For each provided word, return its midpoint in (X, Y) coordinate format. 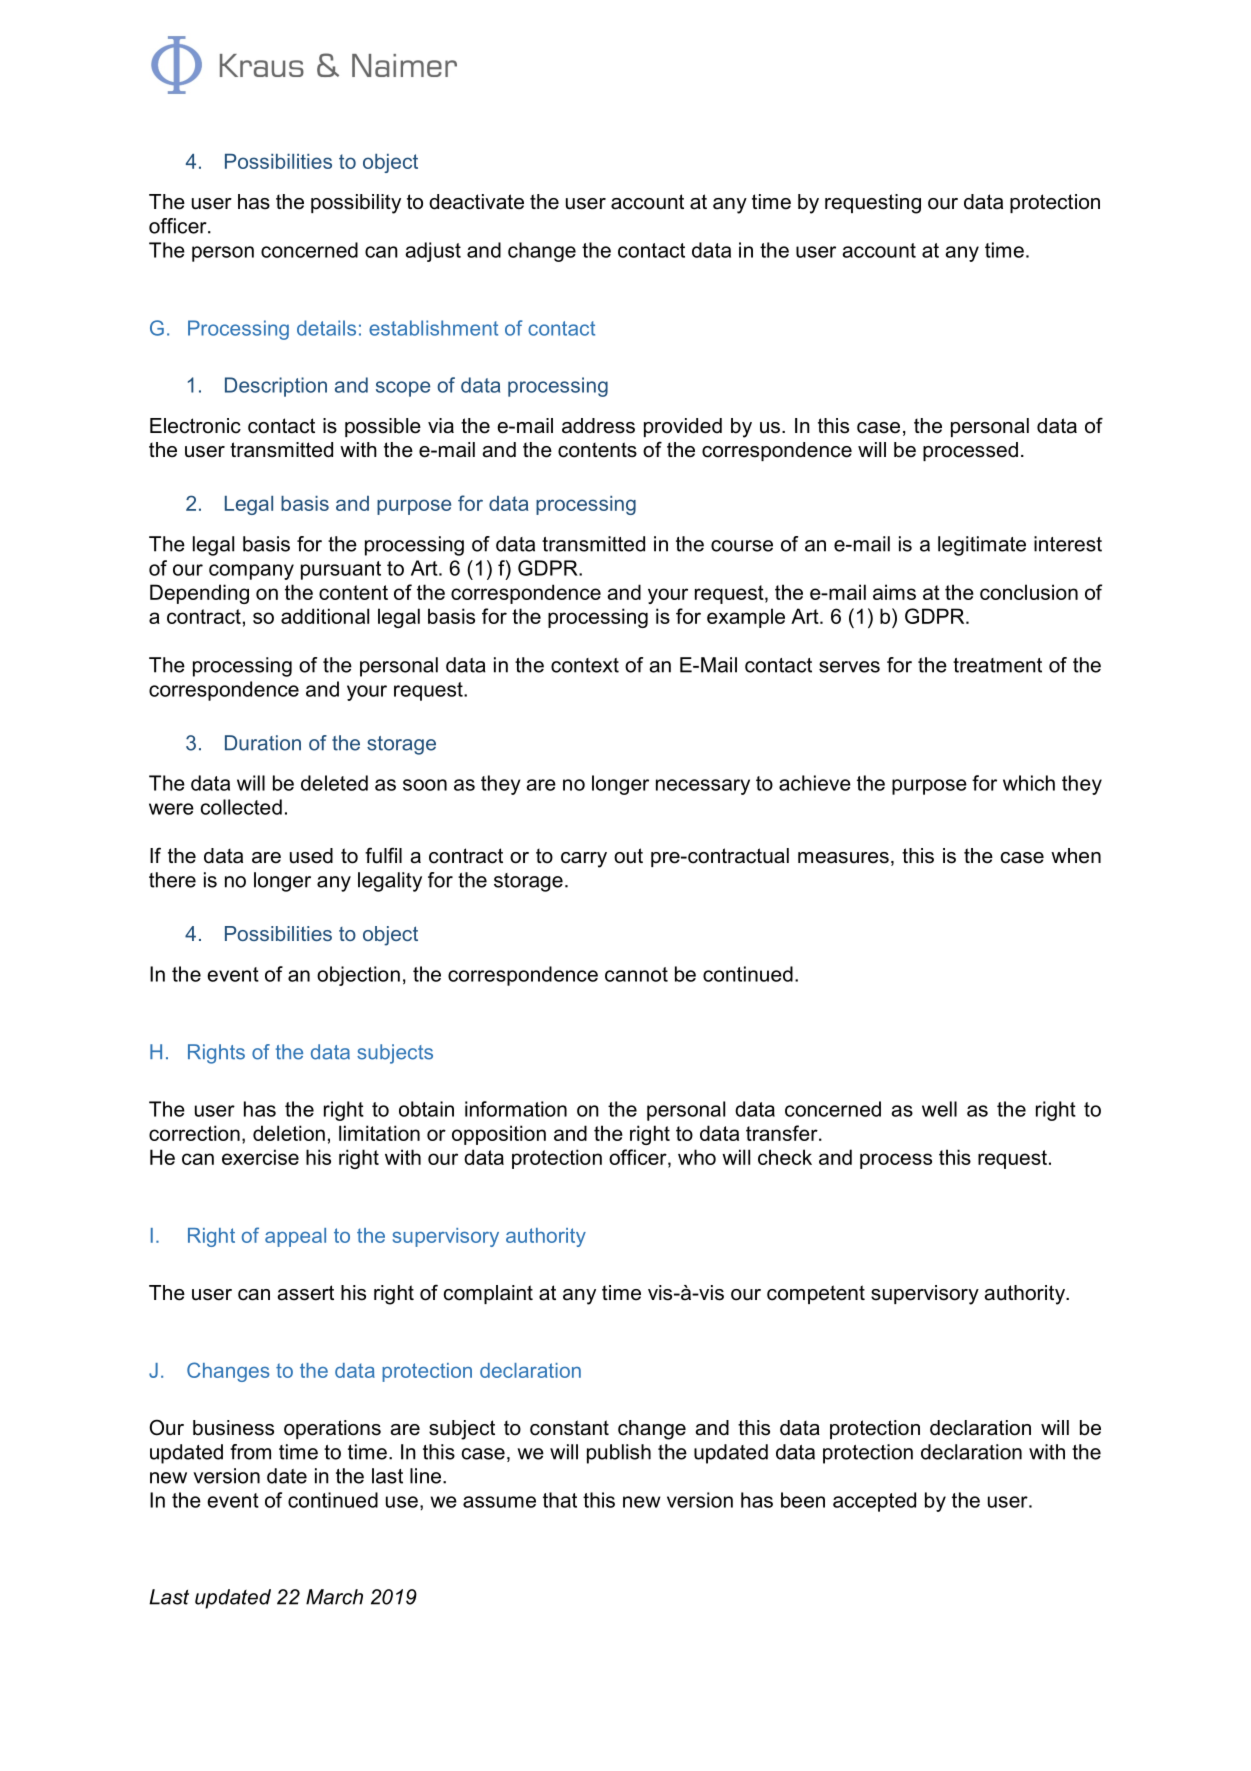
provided (683, 427)
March (334, 1597)
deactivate (476, 202)
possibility (356, 204)
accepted (874, 1502)
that (560, 1500)
